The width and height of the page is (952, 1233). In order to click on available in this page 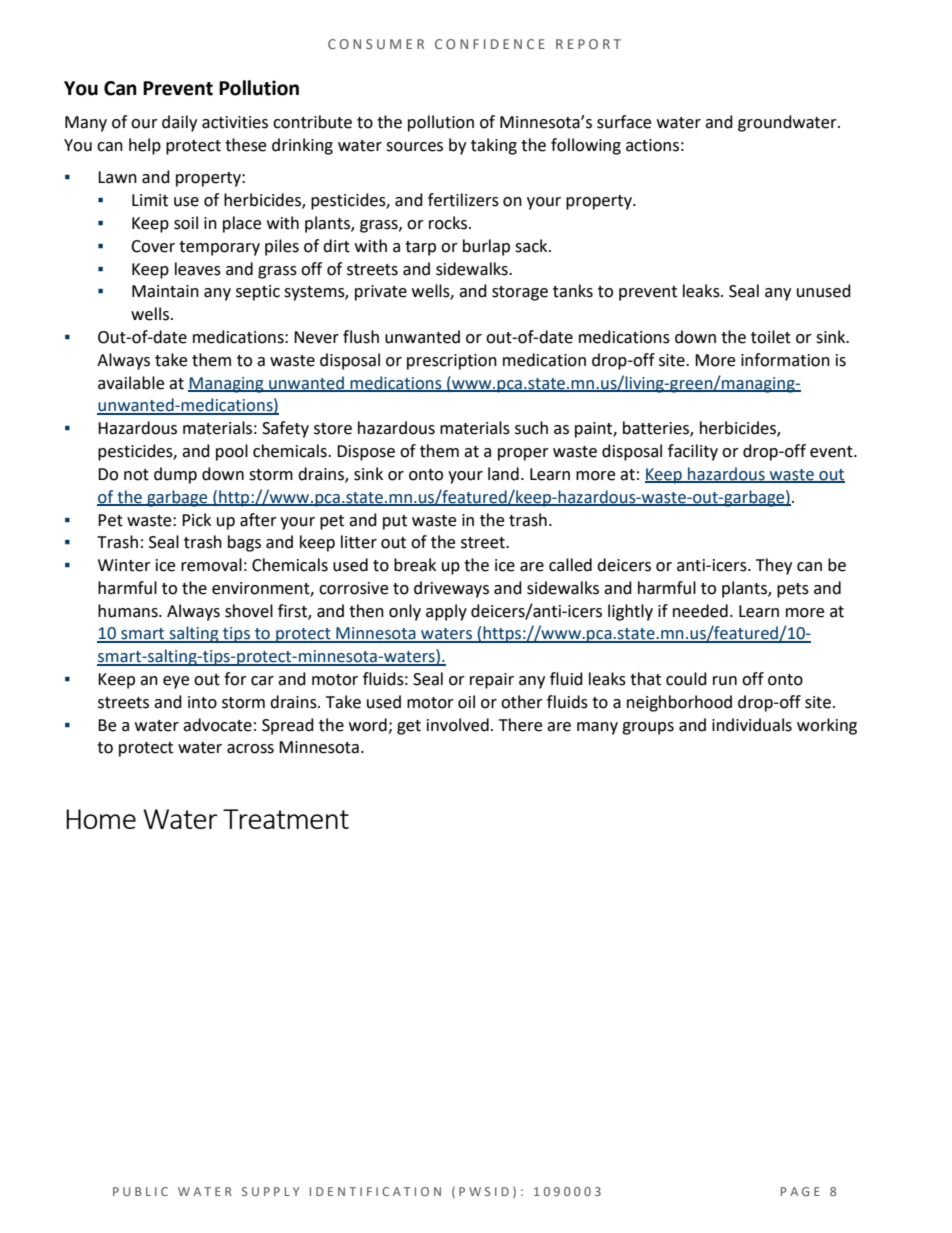, I will do `click(131, 383)`.
